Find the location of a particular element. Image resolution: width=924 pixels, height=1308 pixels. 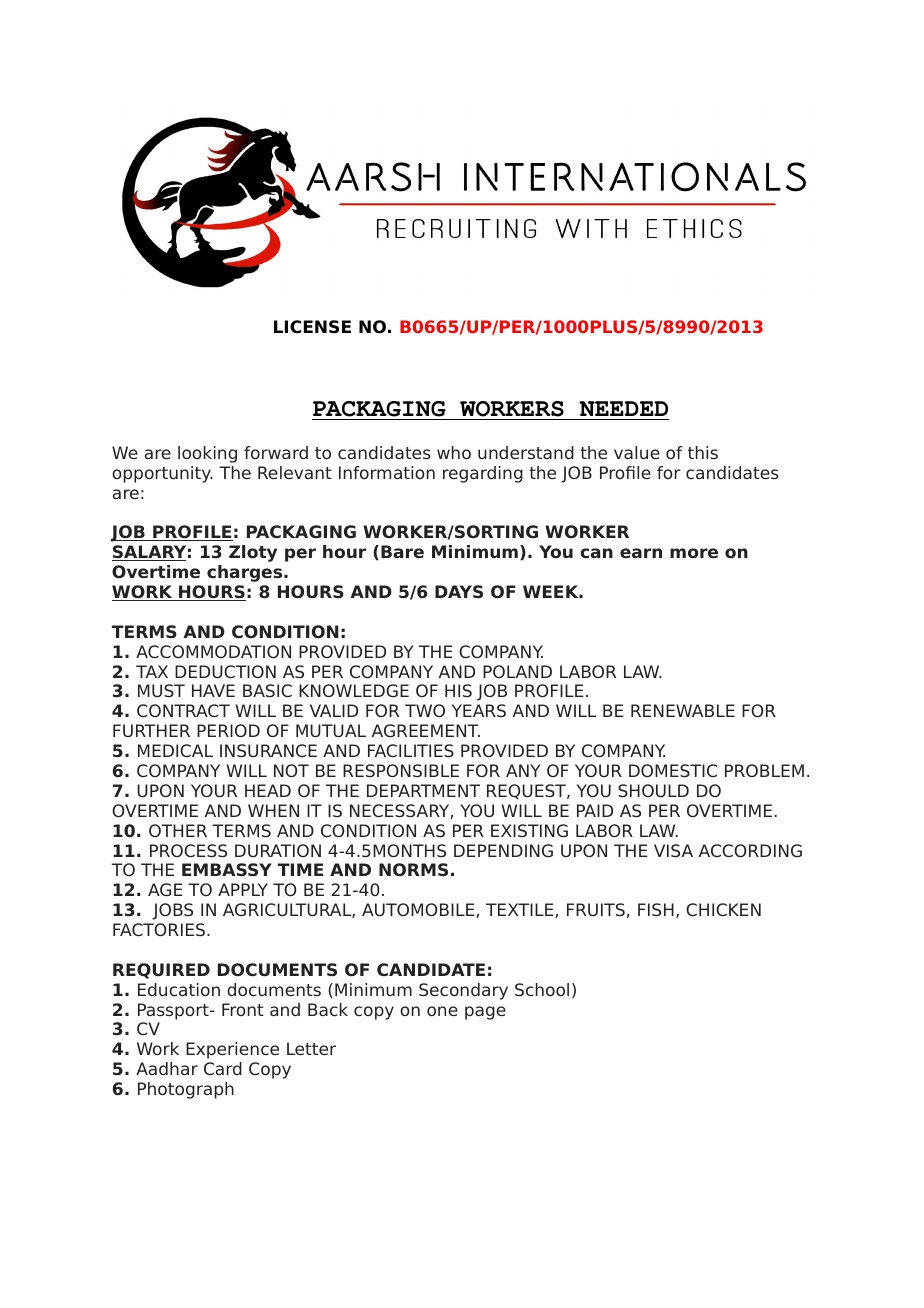

charges is located at coordinates (246, 573).
